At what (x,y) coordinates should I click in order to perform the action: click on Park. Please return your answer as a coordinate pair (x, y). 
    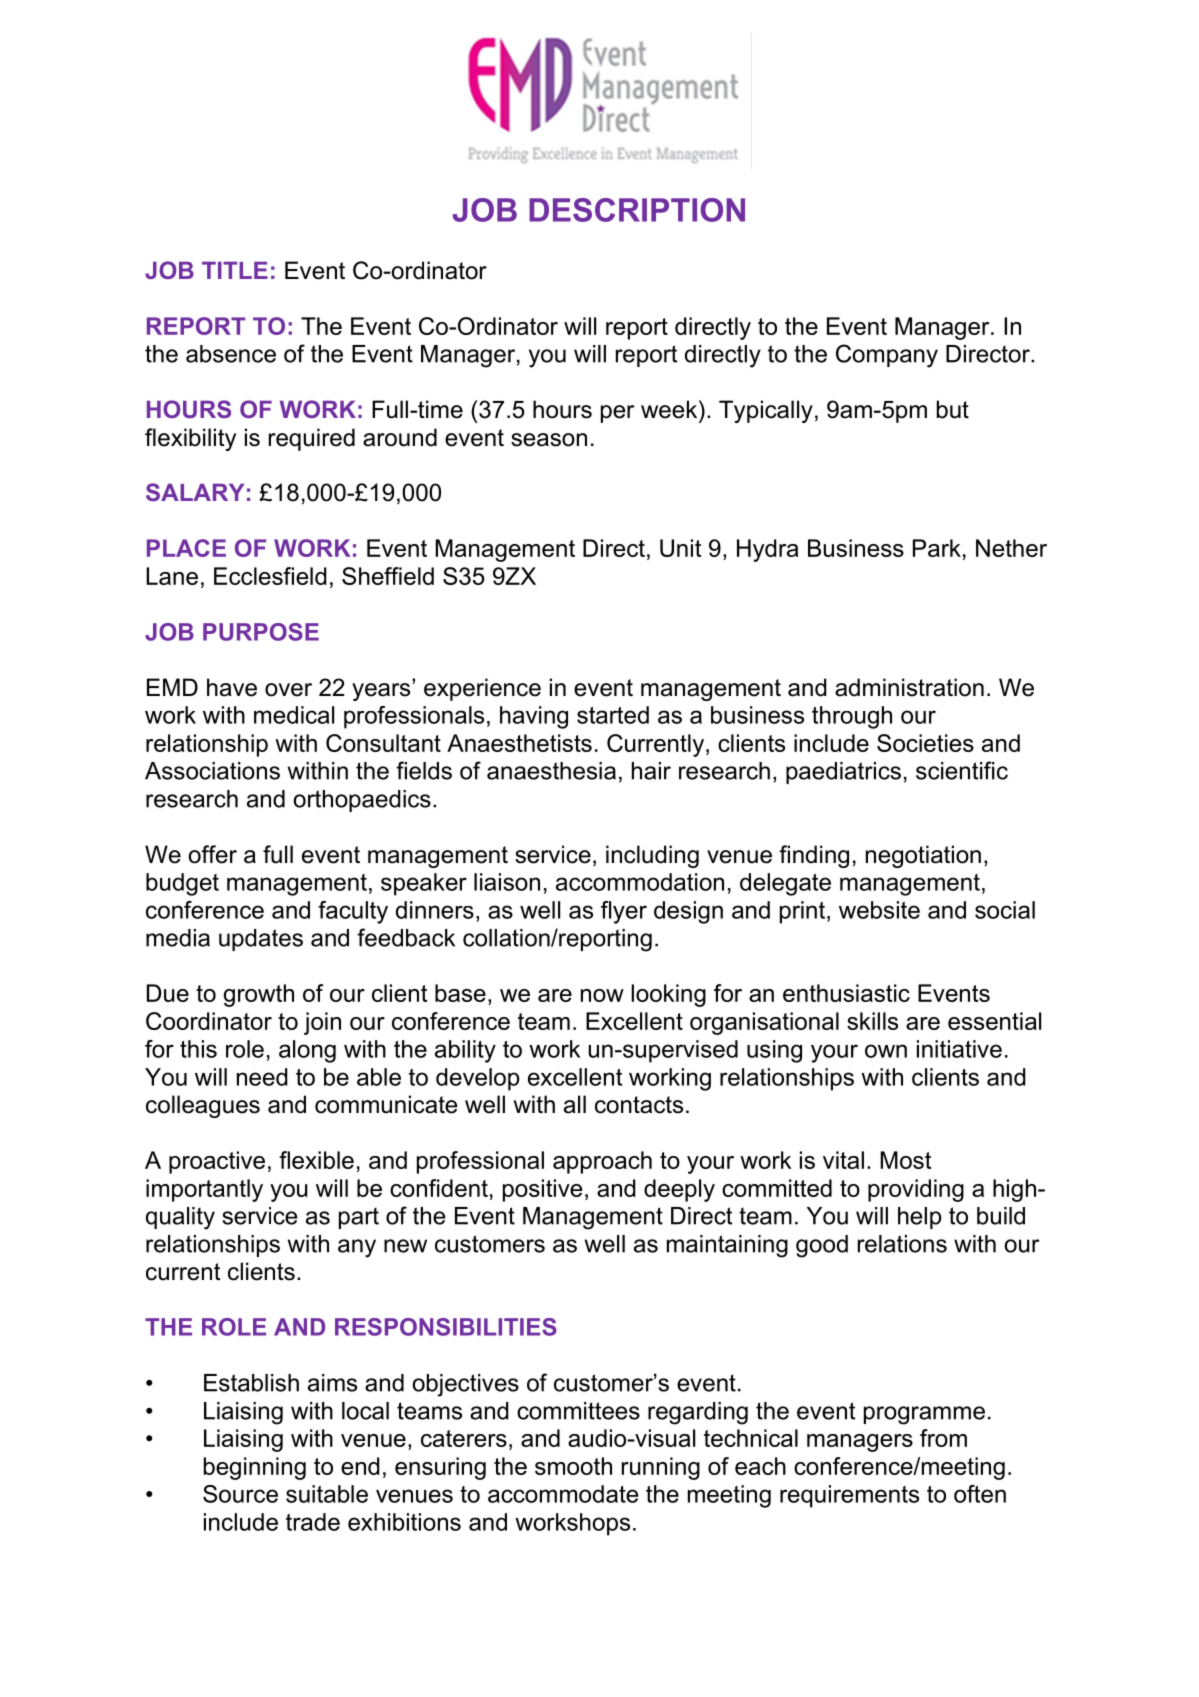
    Looking at the image, I should click on (937, 548).
